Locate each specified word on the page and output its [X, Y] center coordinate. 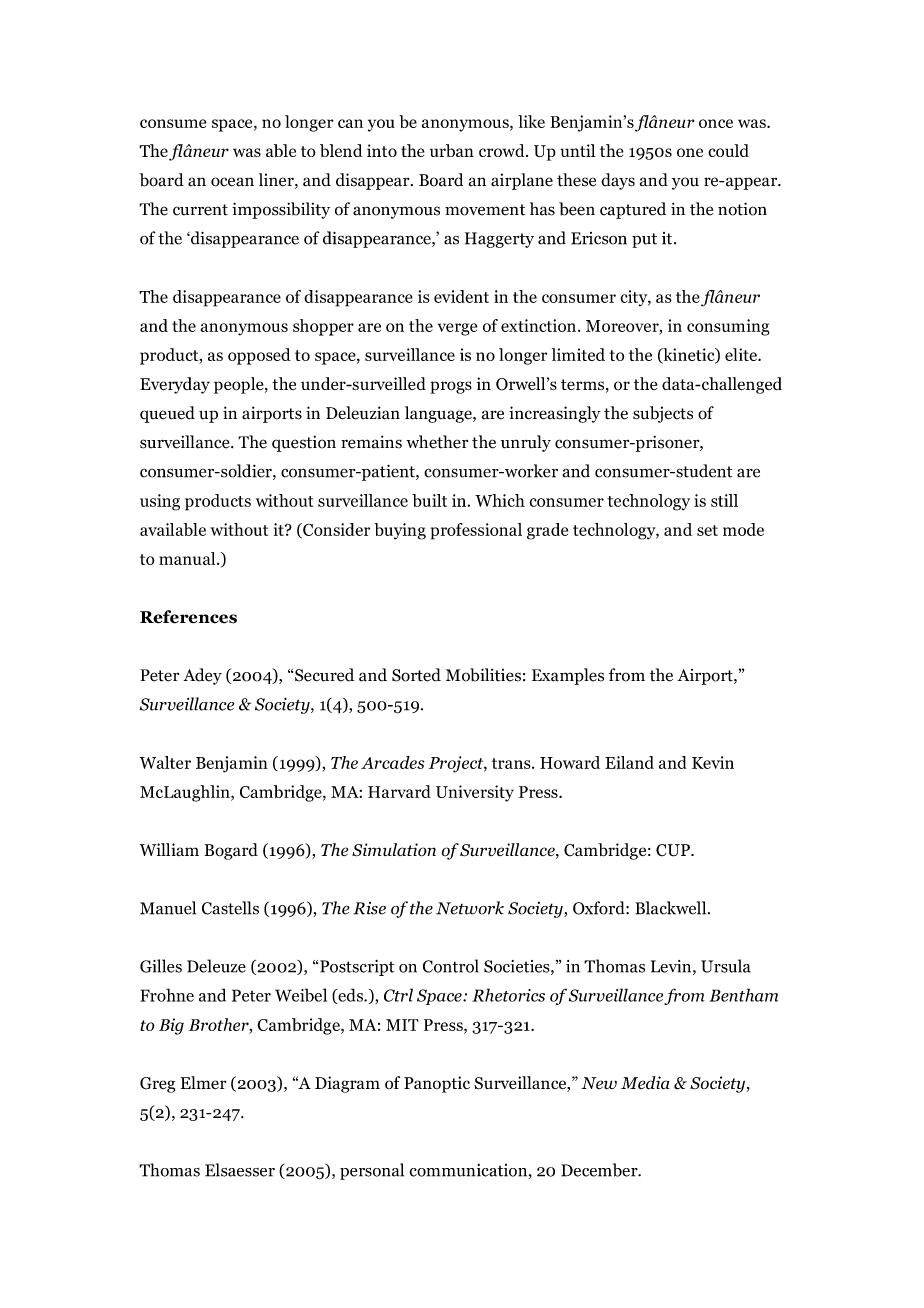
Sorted [416, 675]
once [716, 123]
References [188, 617]
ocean [232, 182]
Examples [568, 676]
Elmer [203, 1082]
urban [452, 150]
